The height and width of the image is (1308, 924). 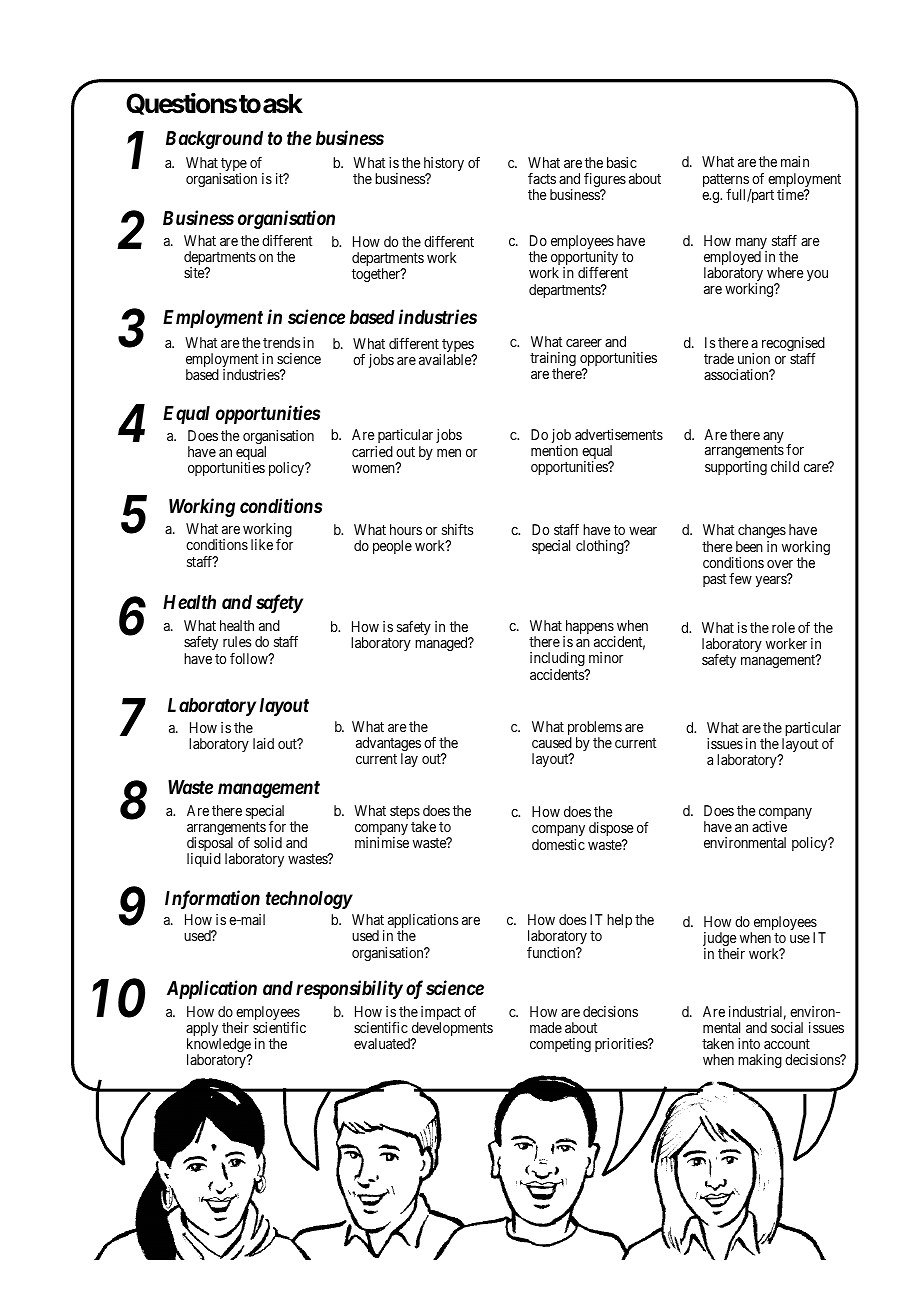 What do you see at coordinates (595, 729) in the image?
I see `problems` at bounding box center [595, 729].
